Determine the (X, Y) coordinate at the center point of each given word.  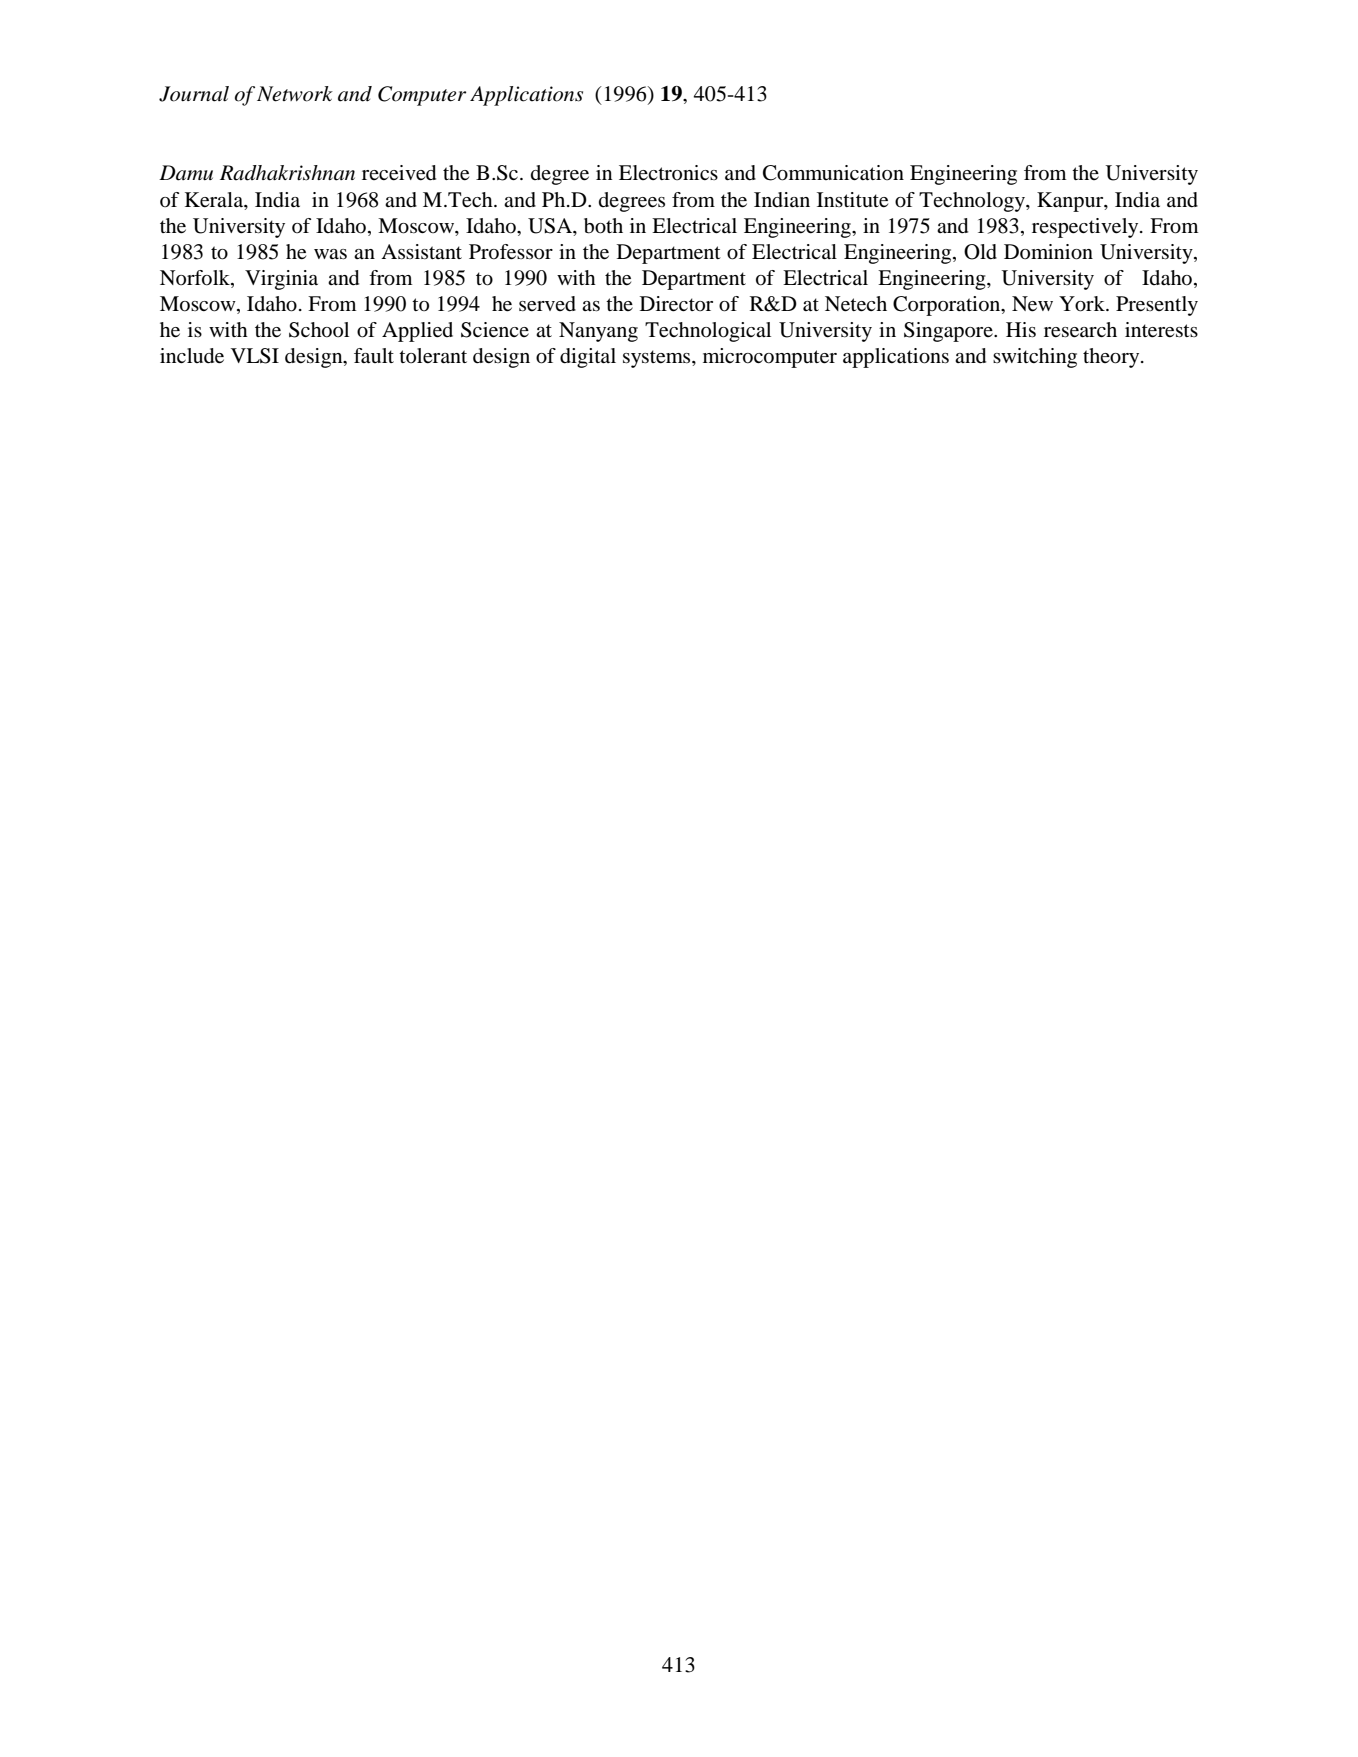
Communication (833, 173)
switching (1035, 358)
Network (295, 94)
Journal (194, 94)
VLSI (255, 356)
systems (658, 359)
